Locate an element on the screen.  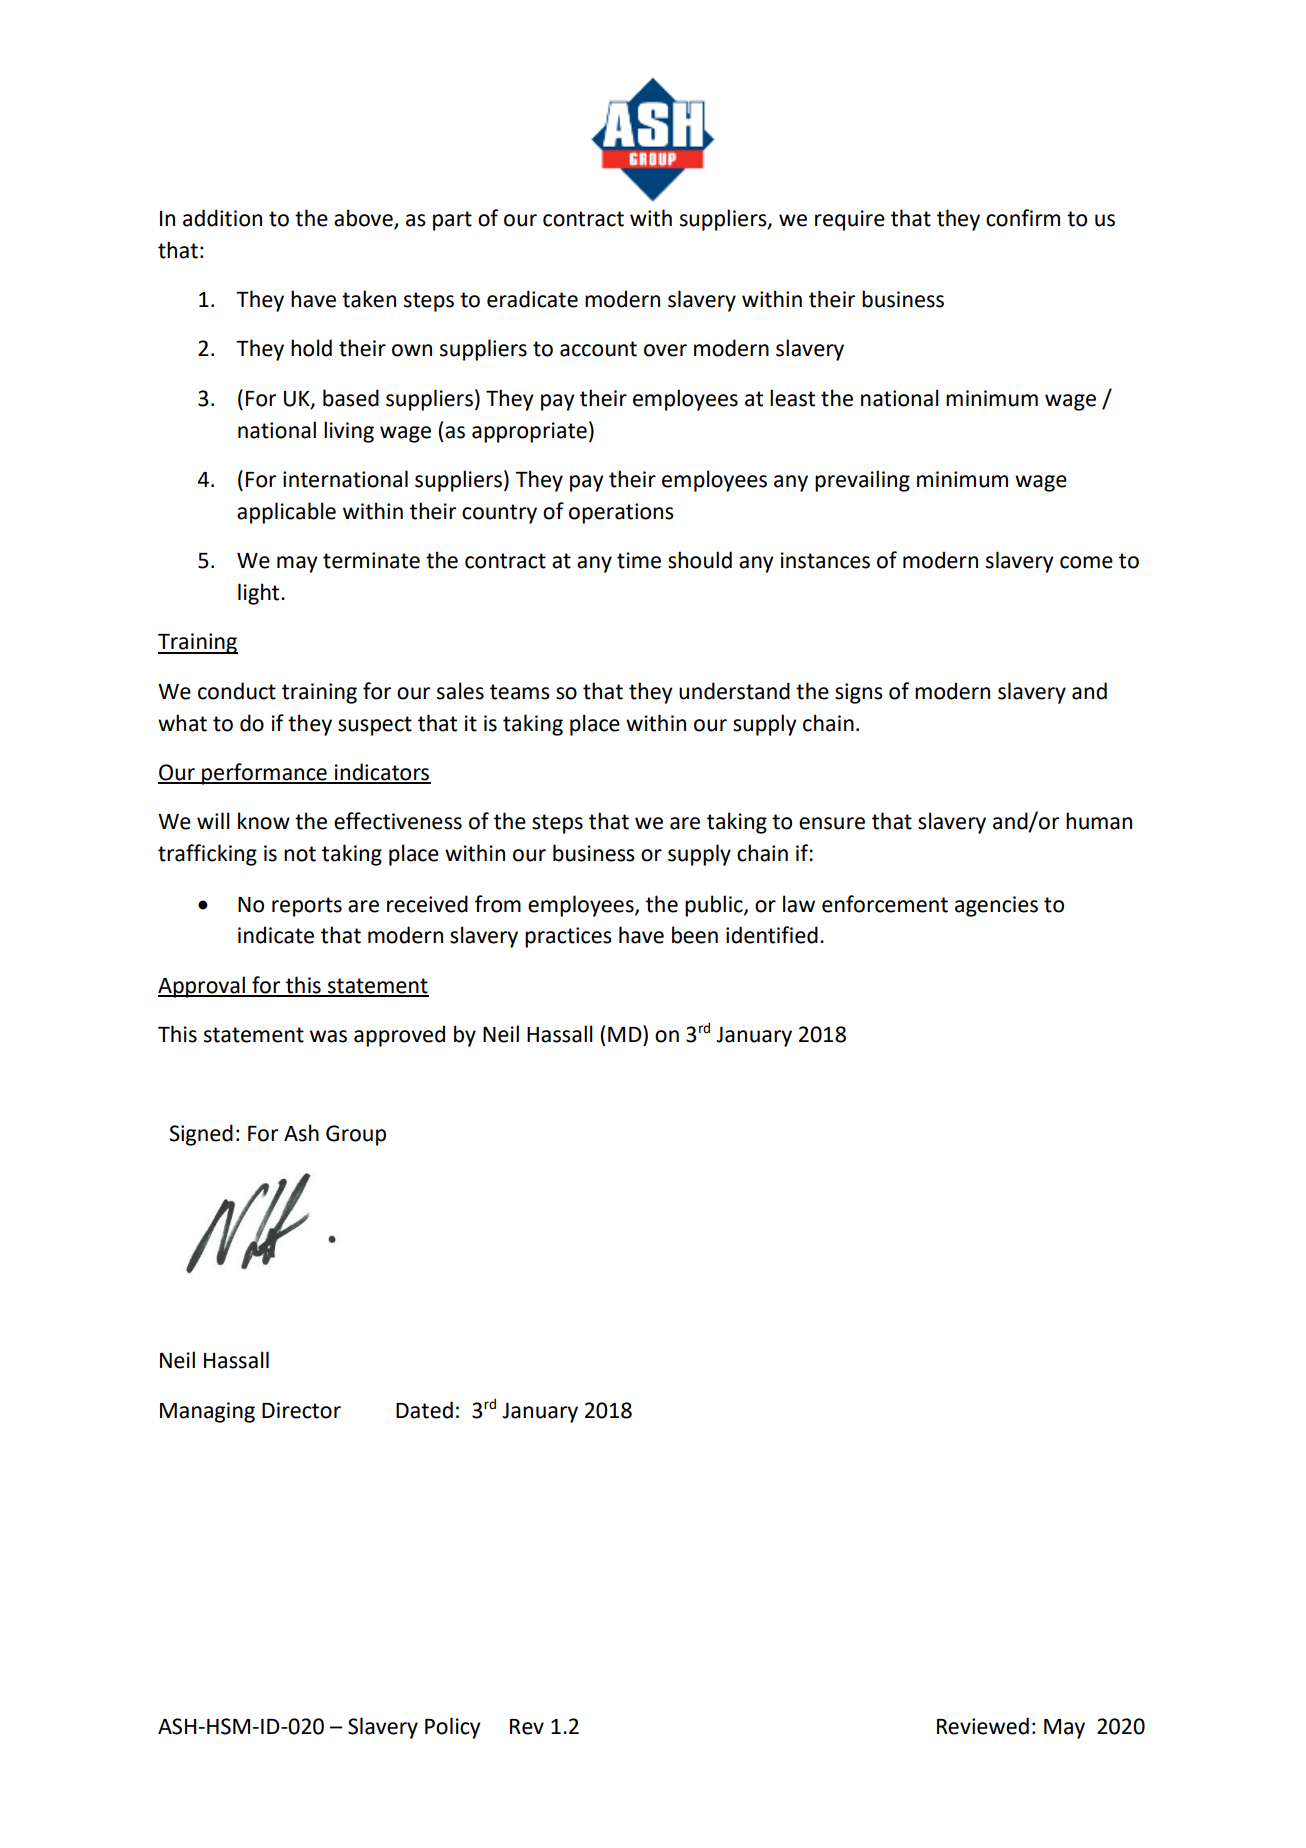
approved is located at coordinates (399, 1036).
